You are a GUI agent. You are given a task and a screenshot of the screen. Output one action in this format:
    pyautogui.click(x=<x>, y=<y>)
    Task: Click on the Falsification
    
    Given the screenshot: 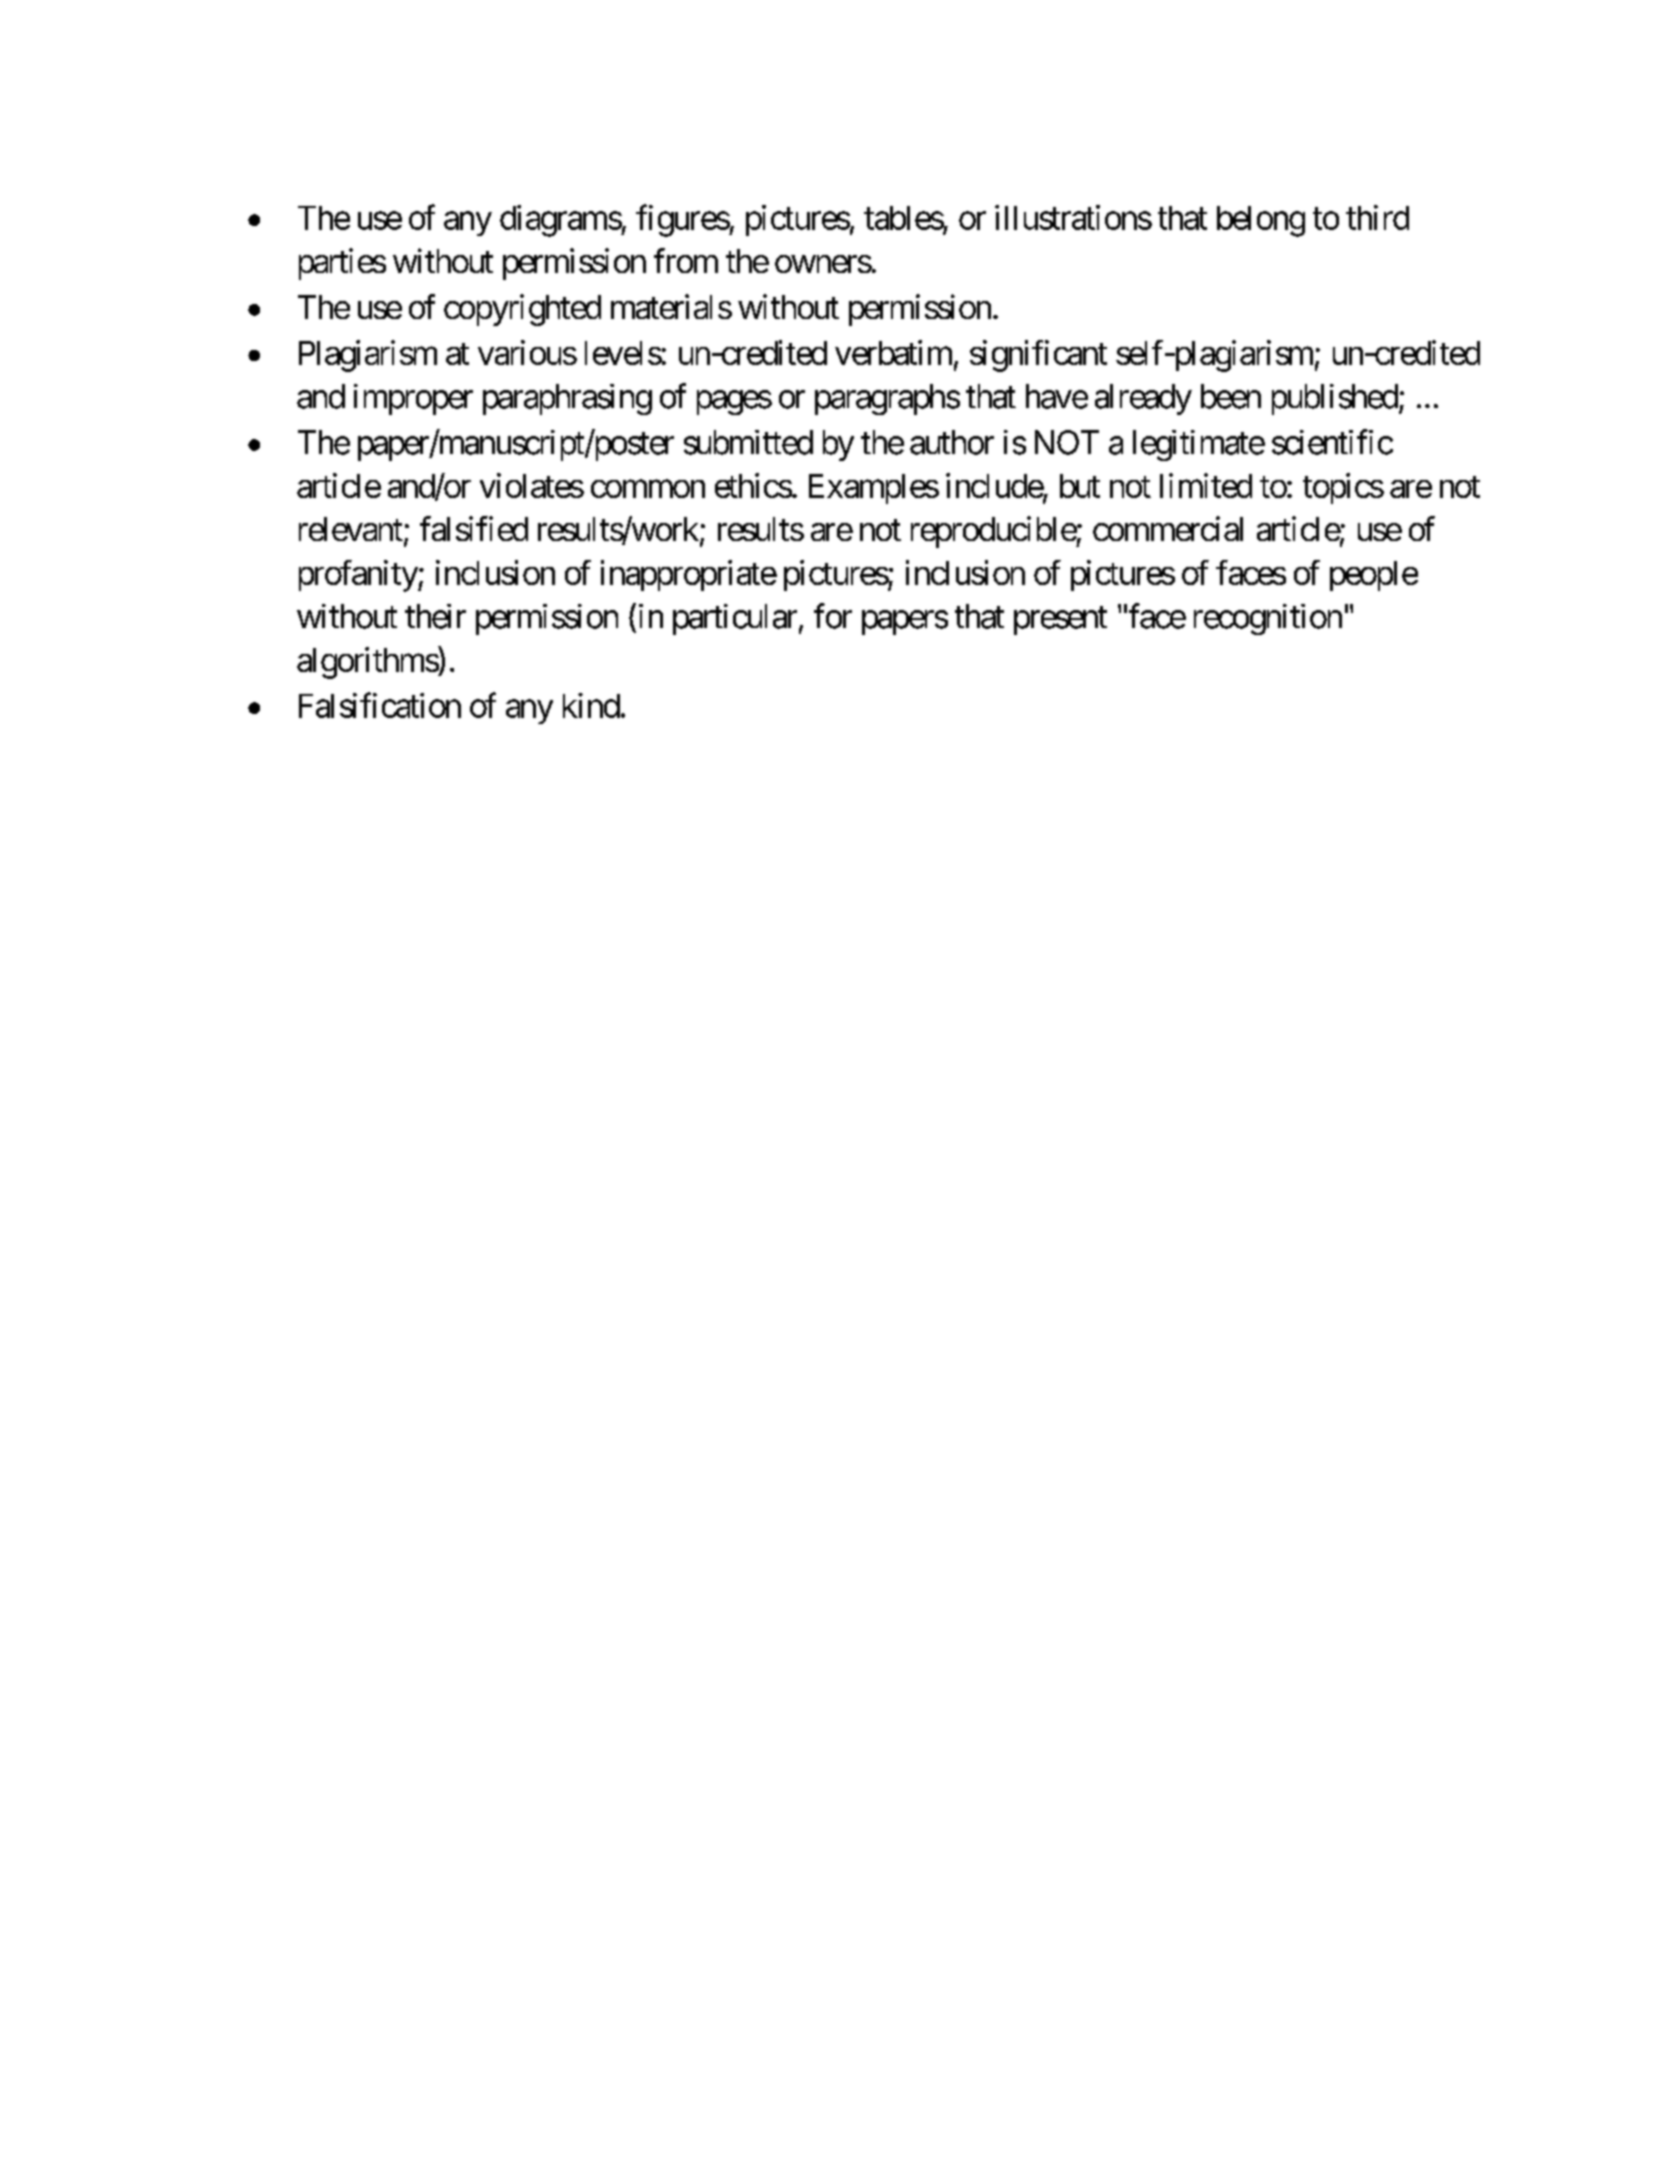 What is the action you would take?
    pyautogui.click(x=380, y=705)
